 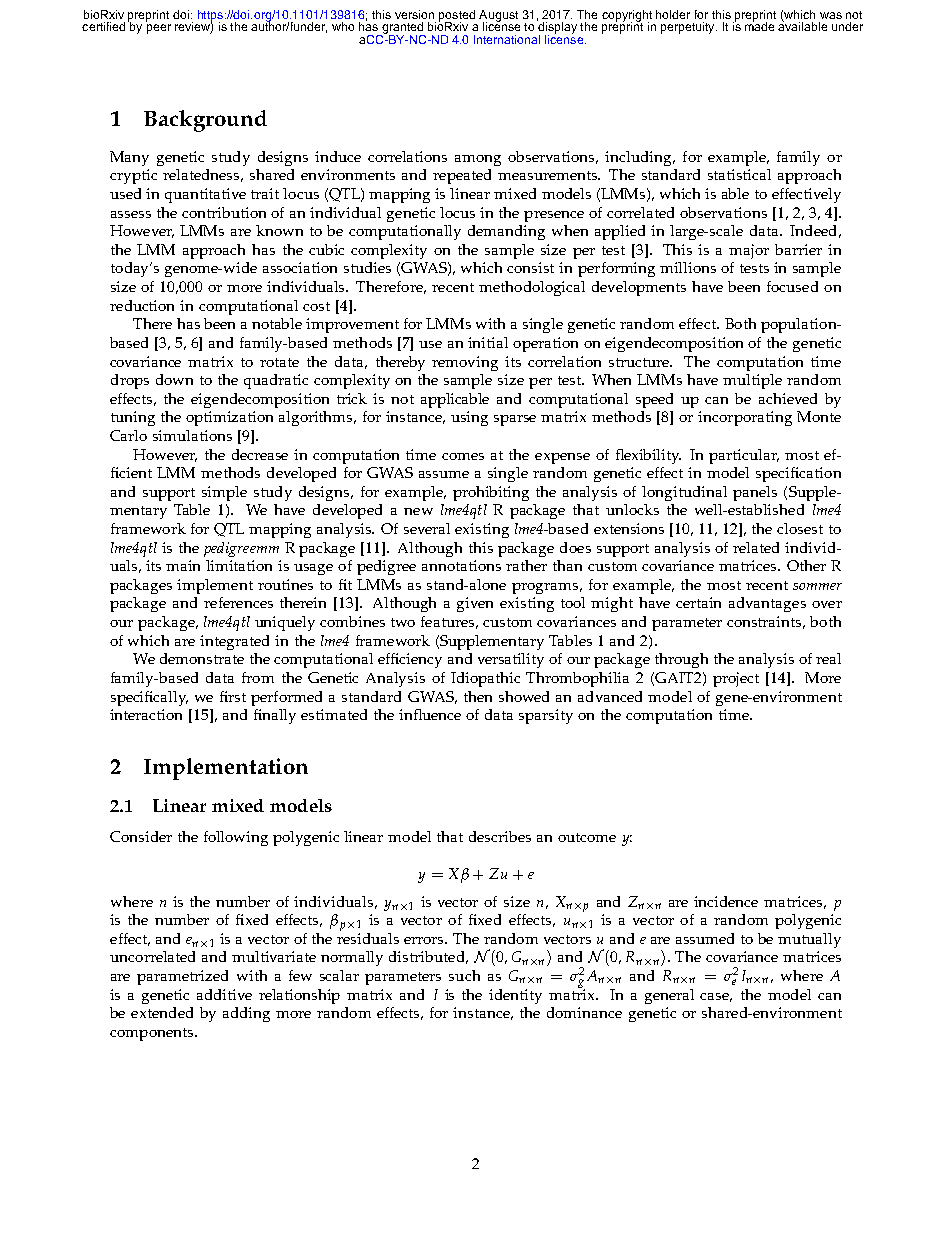 I want to click on peer, so click(x=159, y=29).
